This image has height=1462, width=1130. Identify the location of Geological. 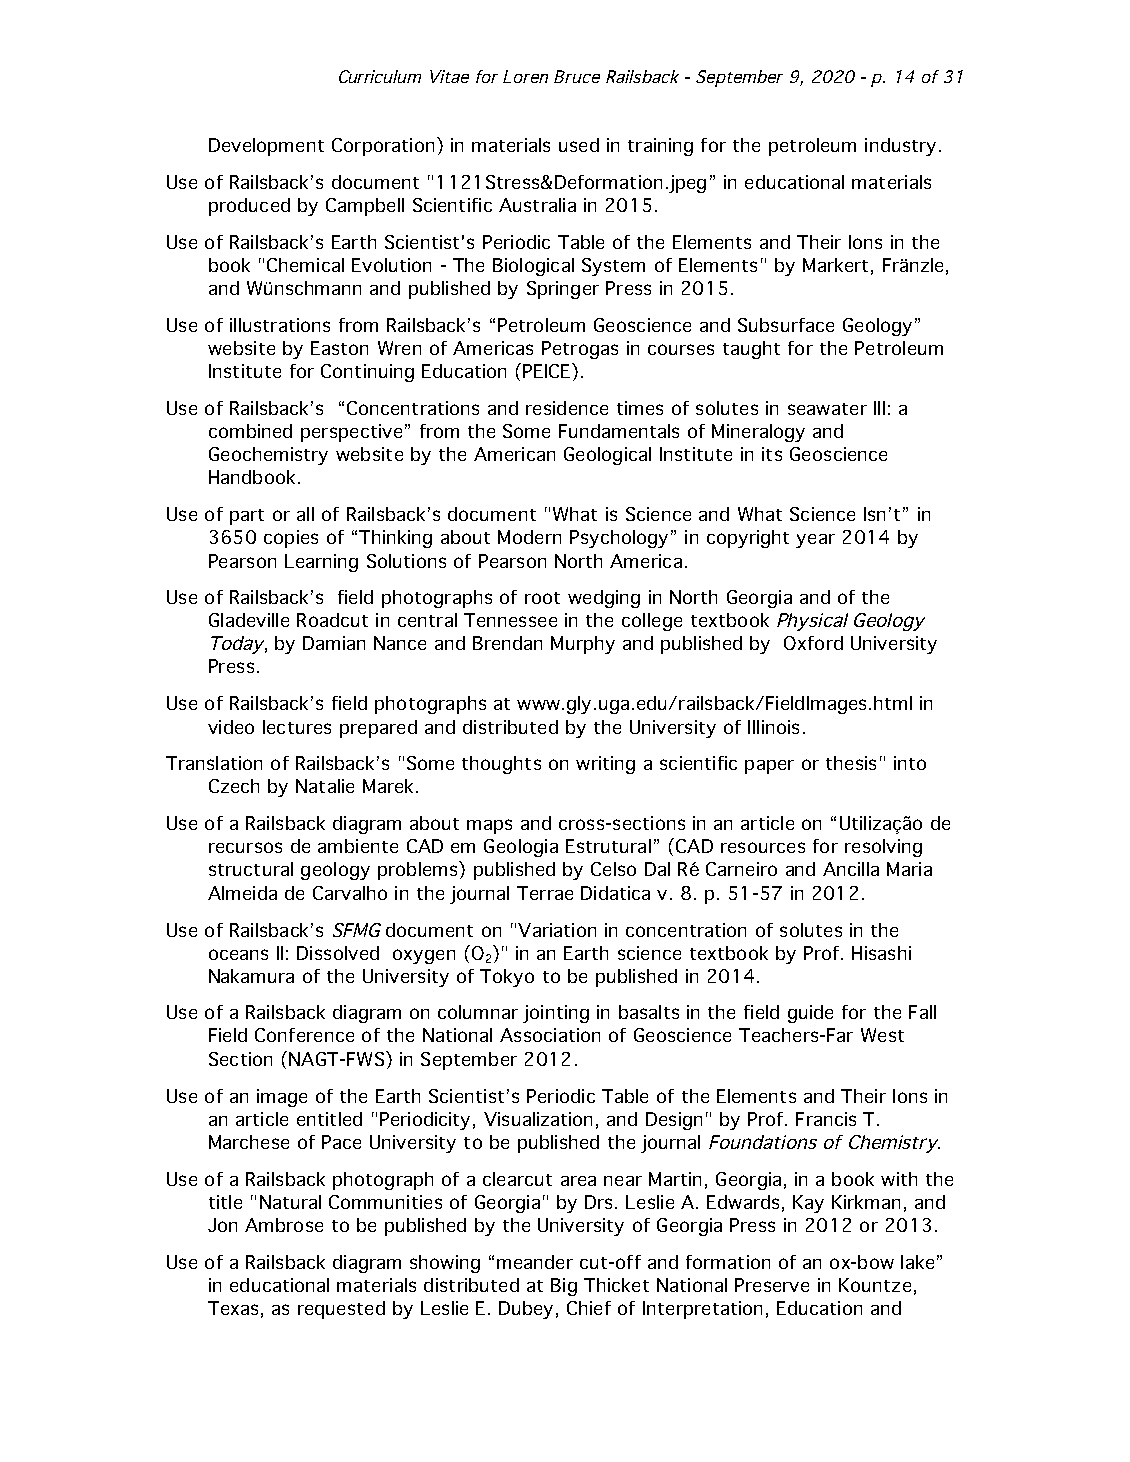
(607, 456).
